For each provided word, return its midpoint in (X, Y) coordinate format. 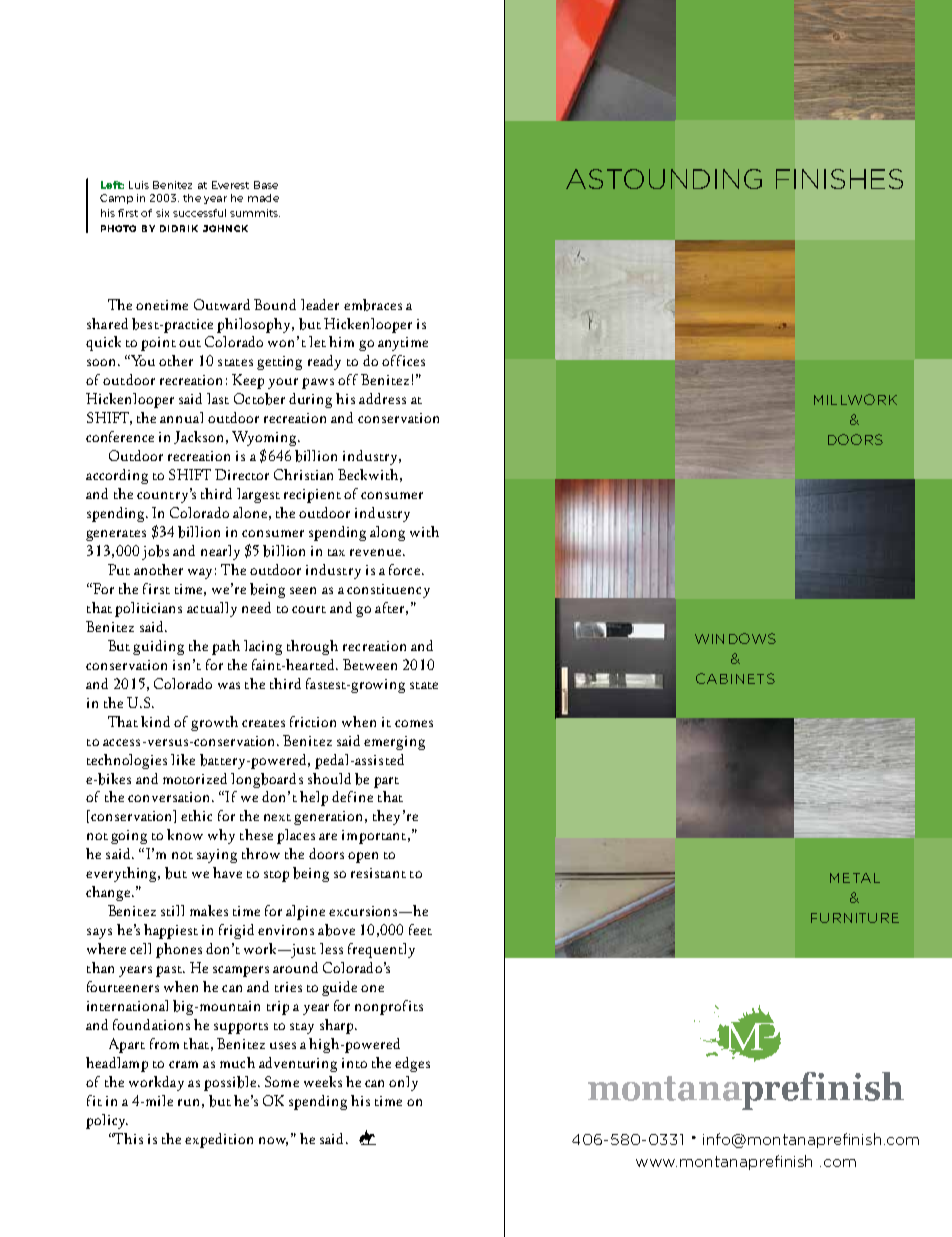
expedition (219, 1140)
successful (199, 213)
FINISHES (839, 179)
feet (420, 929)
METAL (855, 878)
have (227, 872)
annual (181, 417)
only (403, 1083)
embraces (373, 305)
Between (370, 664)
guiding (158, 647)
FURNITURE (855, 918)
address (382, 398)
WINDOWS (735, 638)
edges (412, 1064)
